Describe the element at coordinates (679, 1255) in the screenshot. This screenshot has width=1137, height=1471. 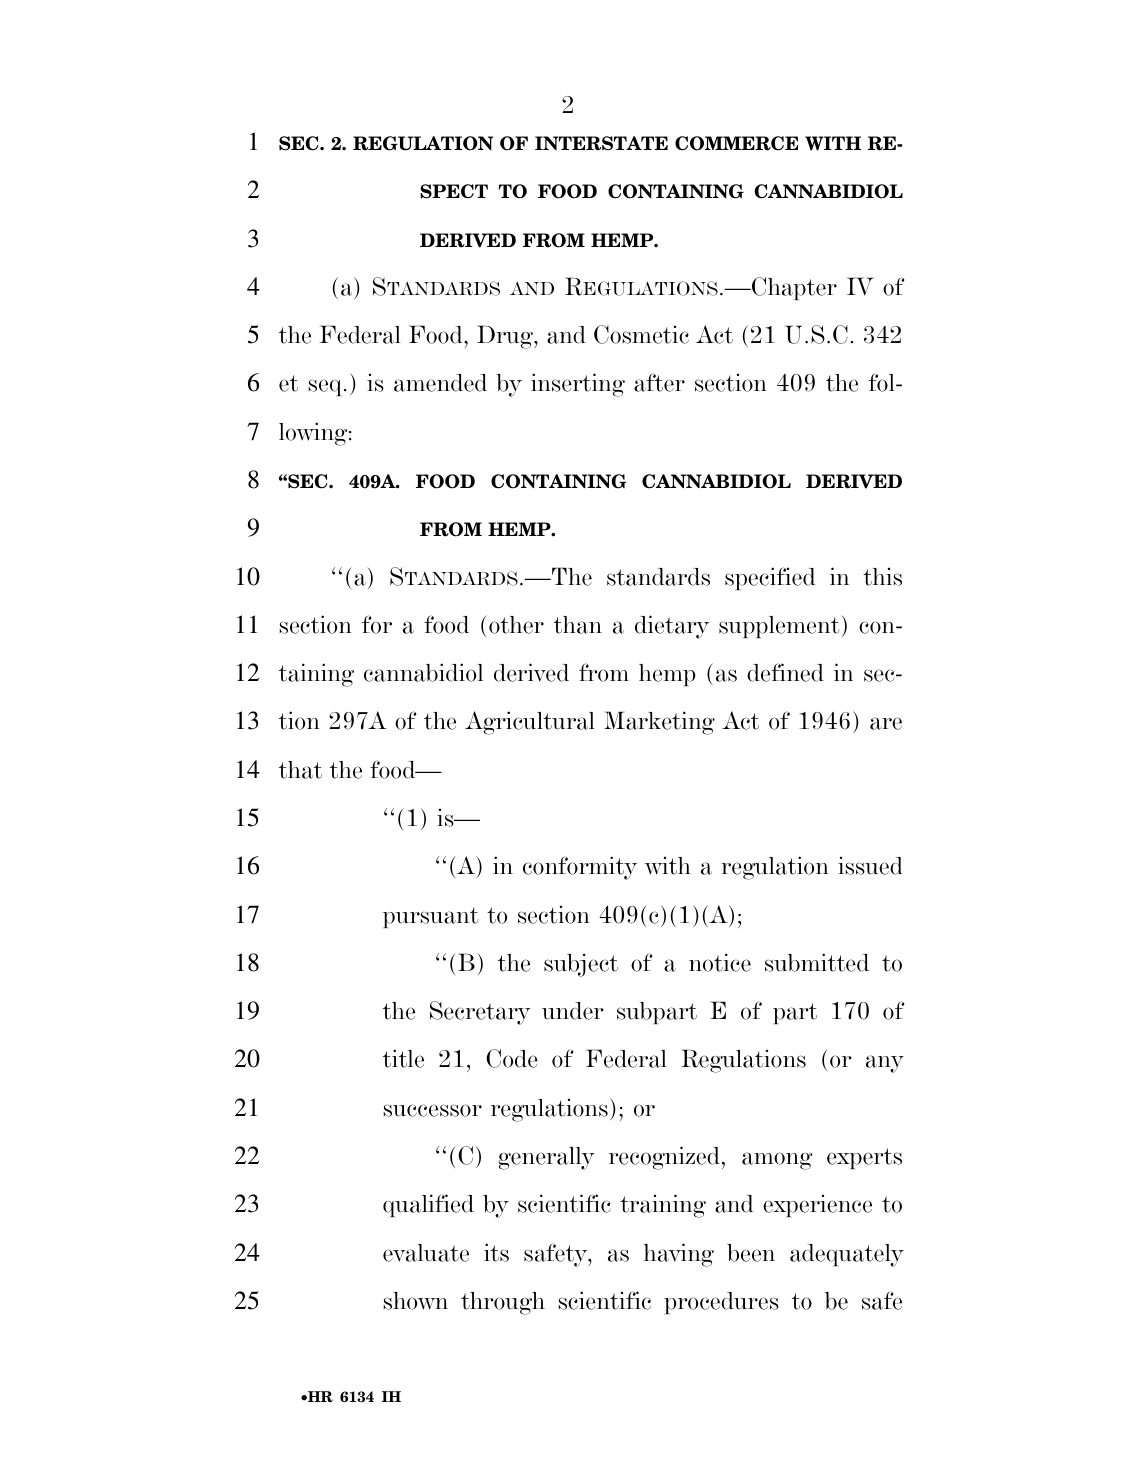
I see `having` at that location.
